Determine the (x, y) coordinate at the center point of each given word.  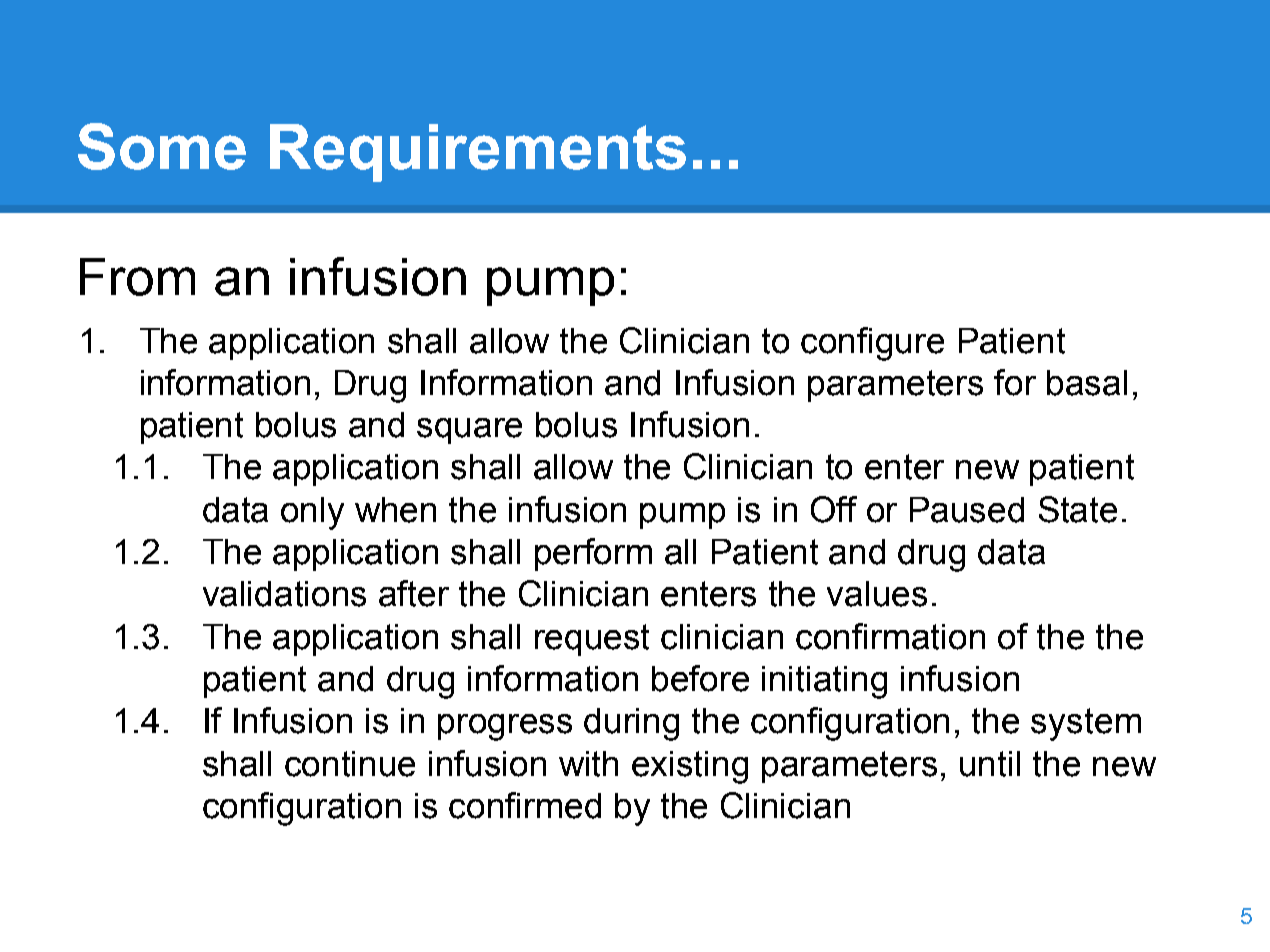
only (312, 513)
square (469, 431)
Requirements (478, 153)
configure (872, 344)
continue (350, 764)
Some (162, 146)
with (588, 764)
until (990, 764)
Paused (967, 510)
